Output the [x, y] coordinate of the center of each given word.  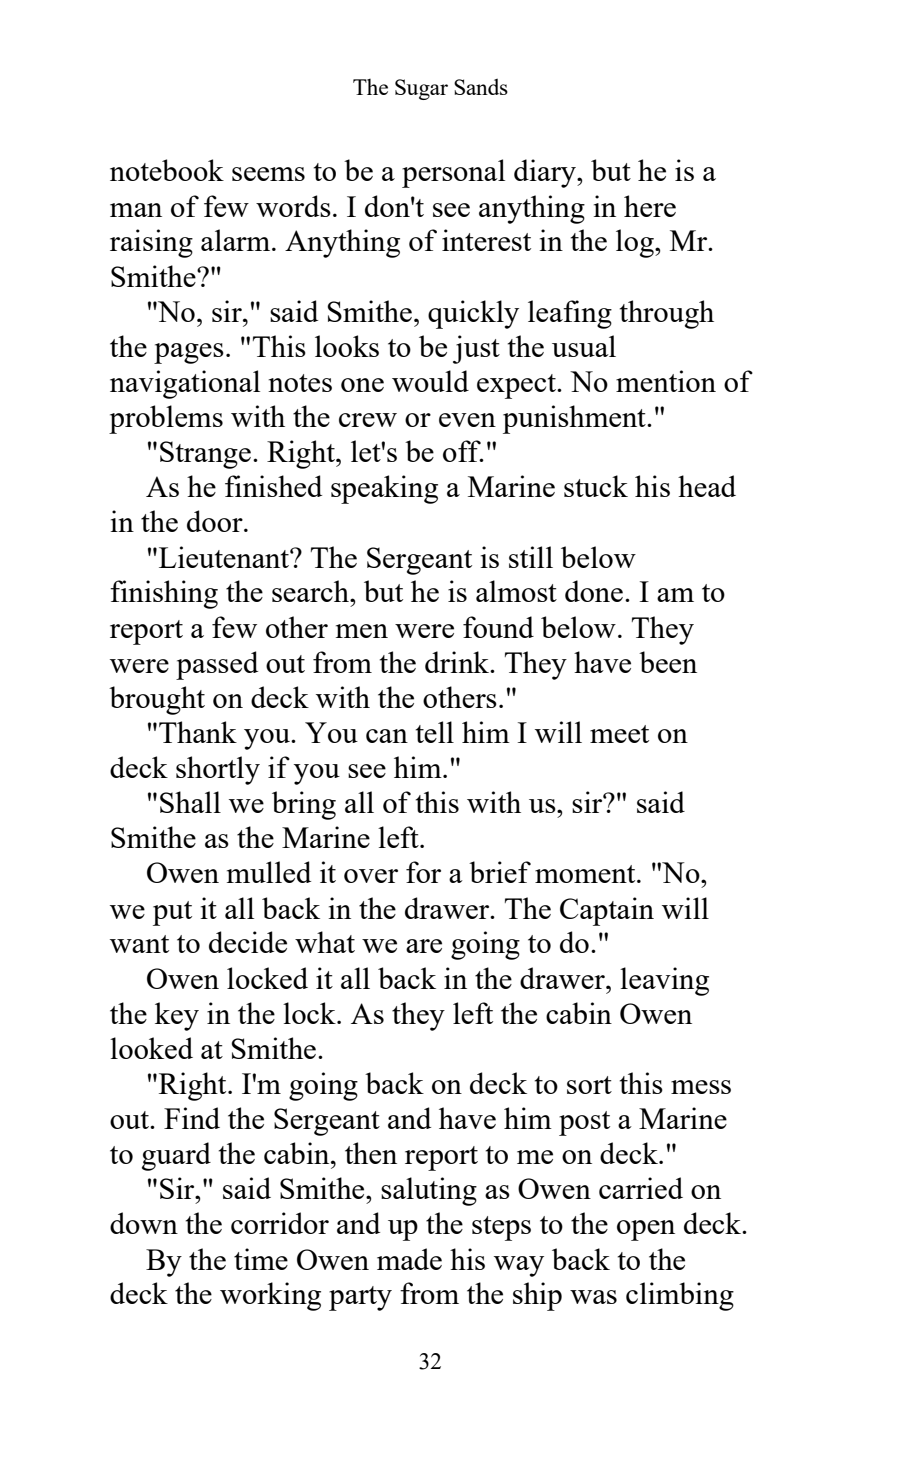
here [650, 206]
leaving [664, 981]
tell [435, 732]
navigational [185, 384]
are [424, 946]
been [668, 662]
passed [217, 665]
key [177, 1016]
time [261, 1259]
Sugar [421, 89]
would [430, 381]
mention [666, 381]
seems [268, 174]
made [409, 1259]
